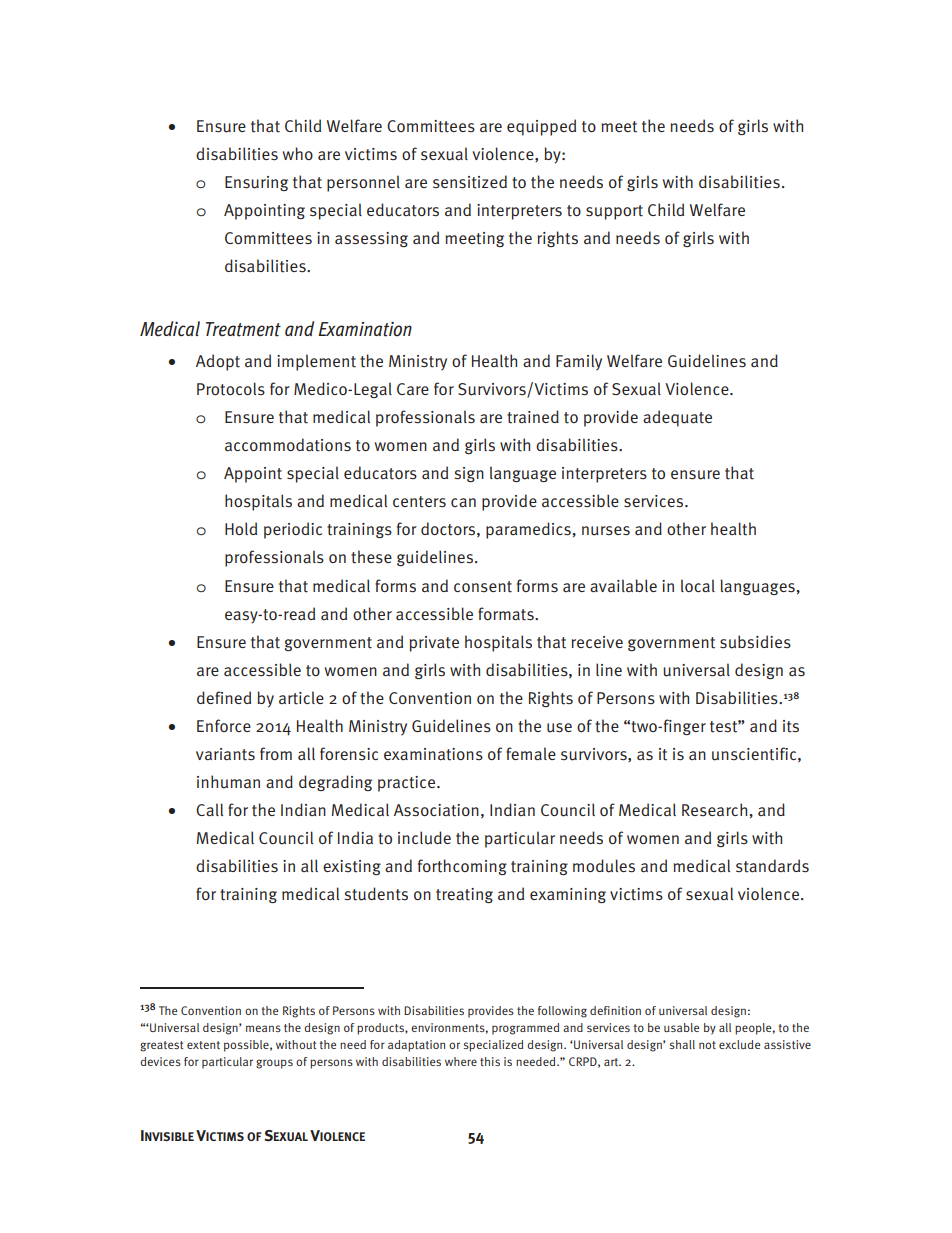 Image resolution: width=952 pixels, height=1233 pixels. Describe the element at coordinates (256, 183) in the document. I see `Ensuring` at that location.
